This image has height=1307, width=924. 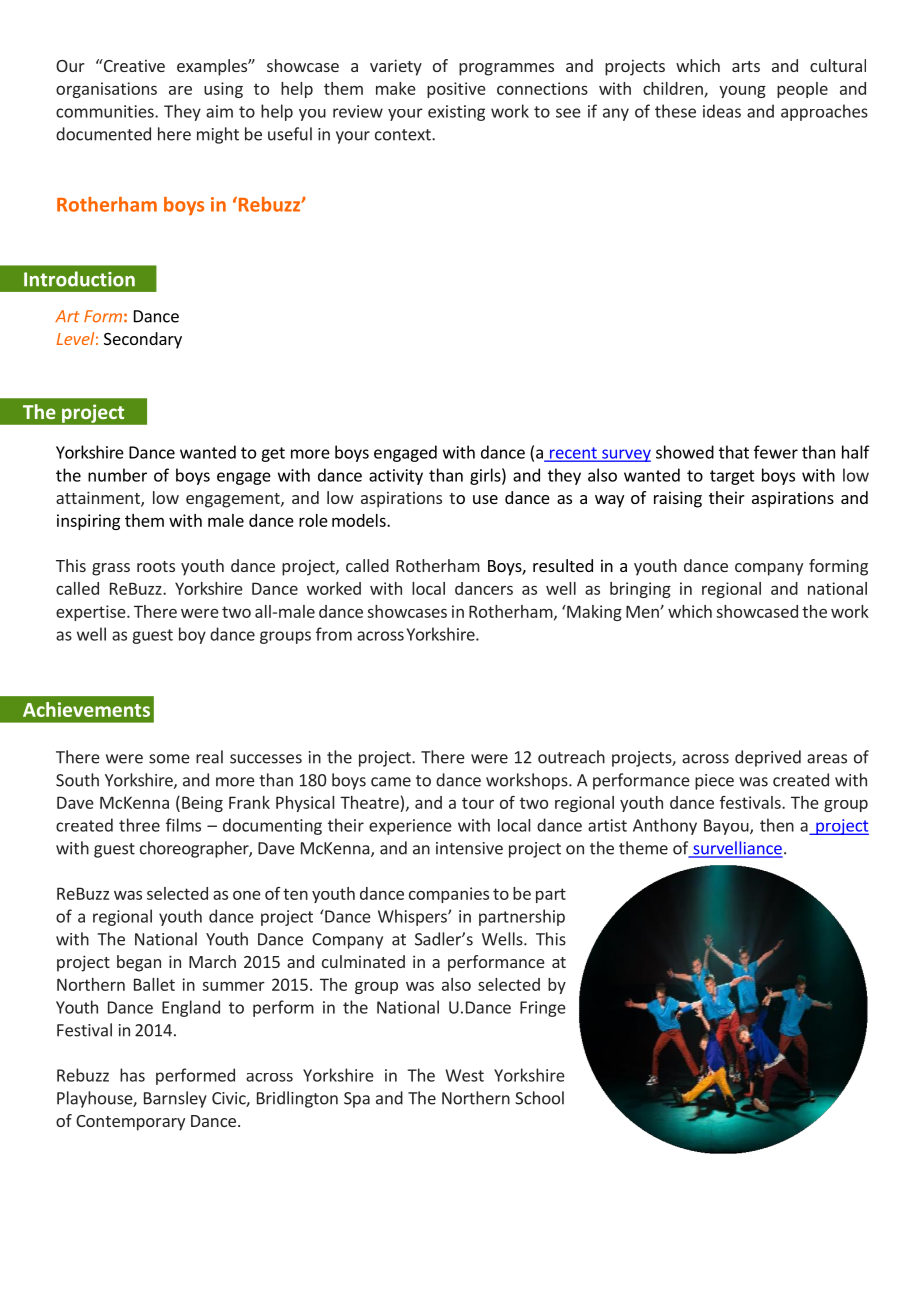 What do you see at coordinates (742, 92) in the image?
I see `young` at bounding box center [742, 92].
